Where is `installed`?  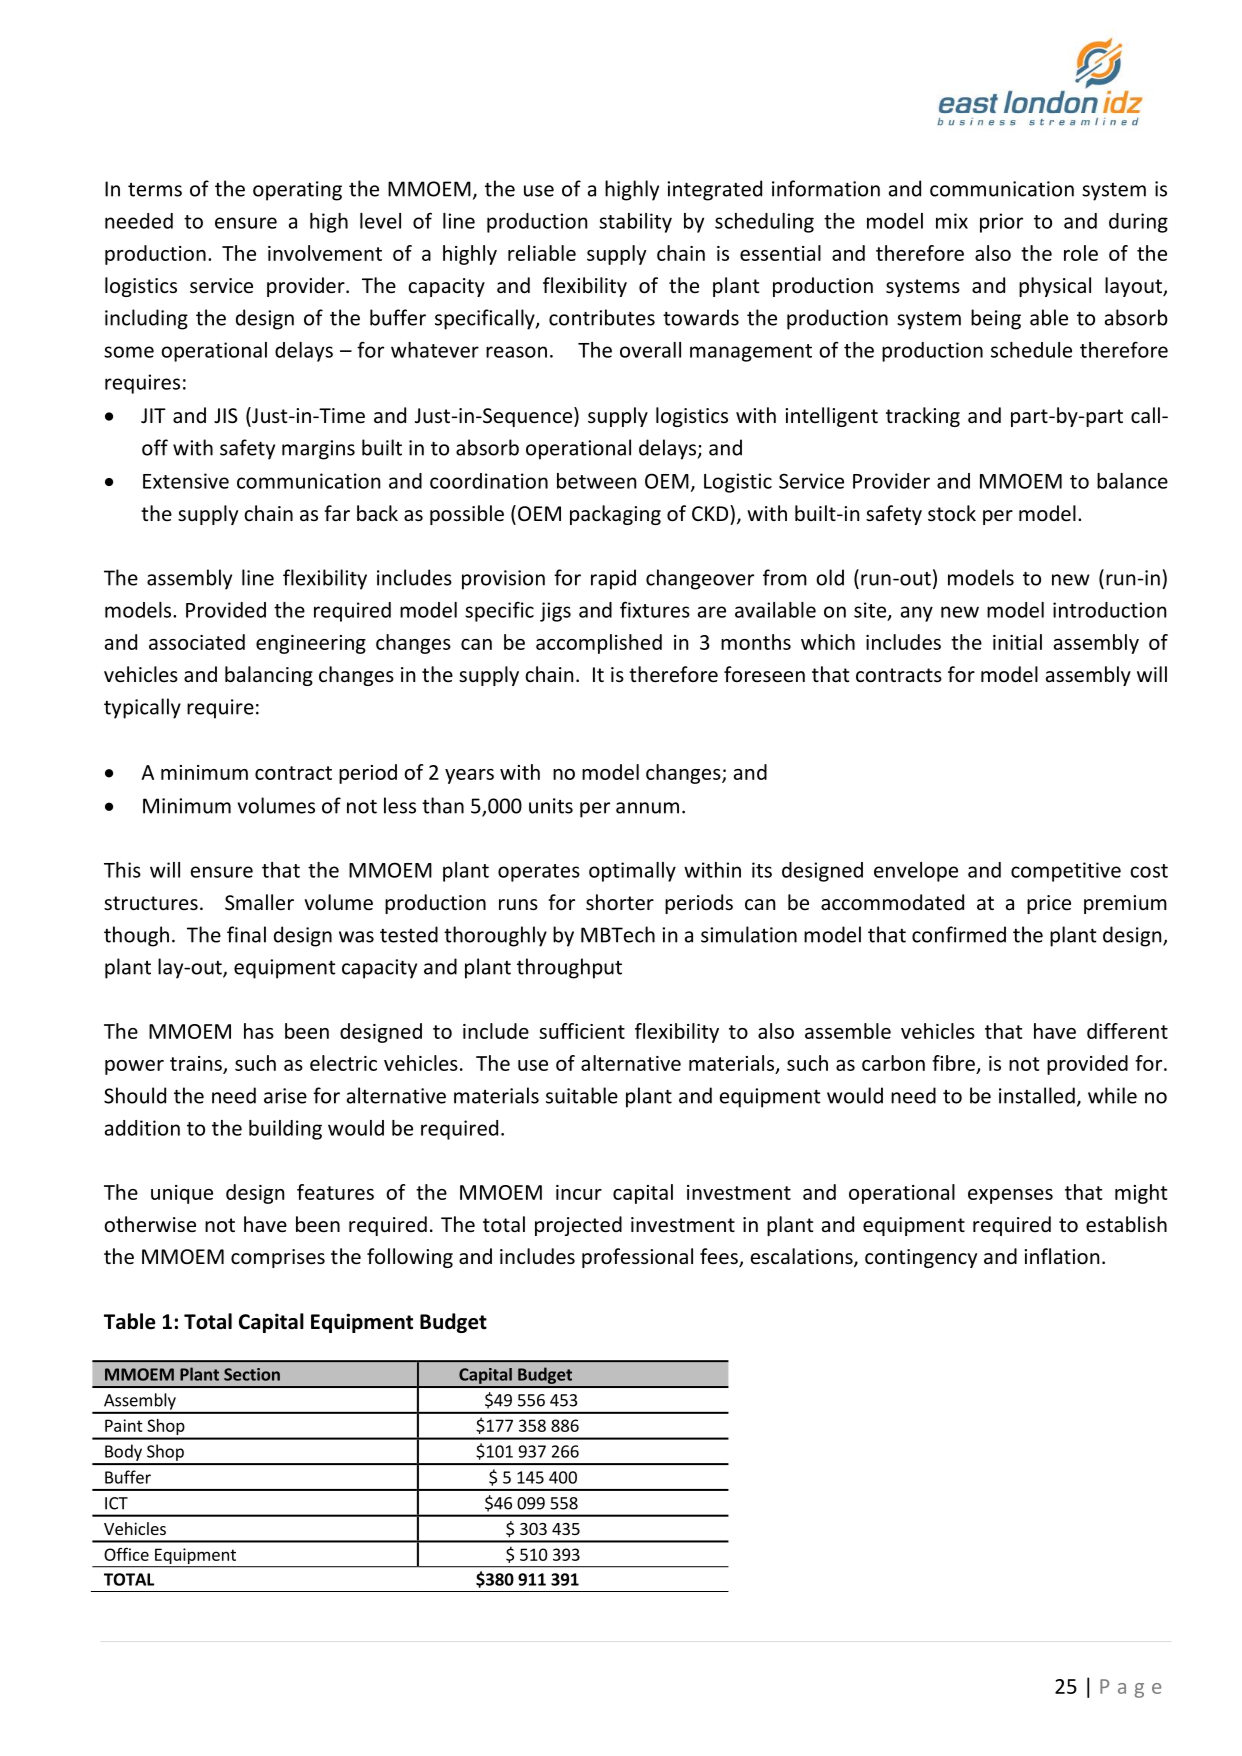 installed is located at coordinates (1037, 1095).
